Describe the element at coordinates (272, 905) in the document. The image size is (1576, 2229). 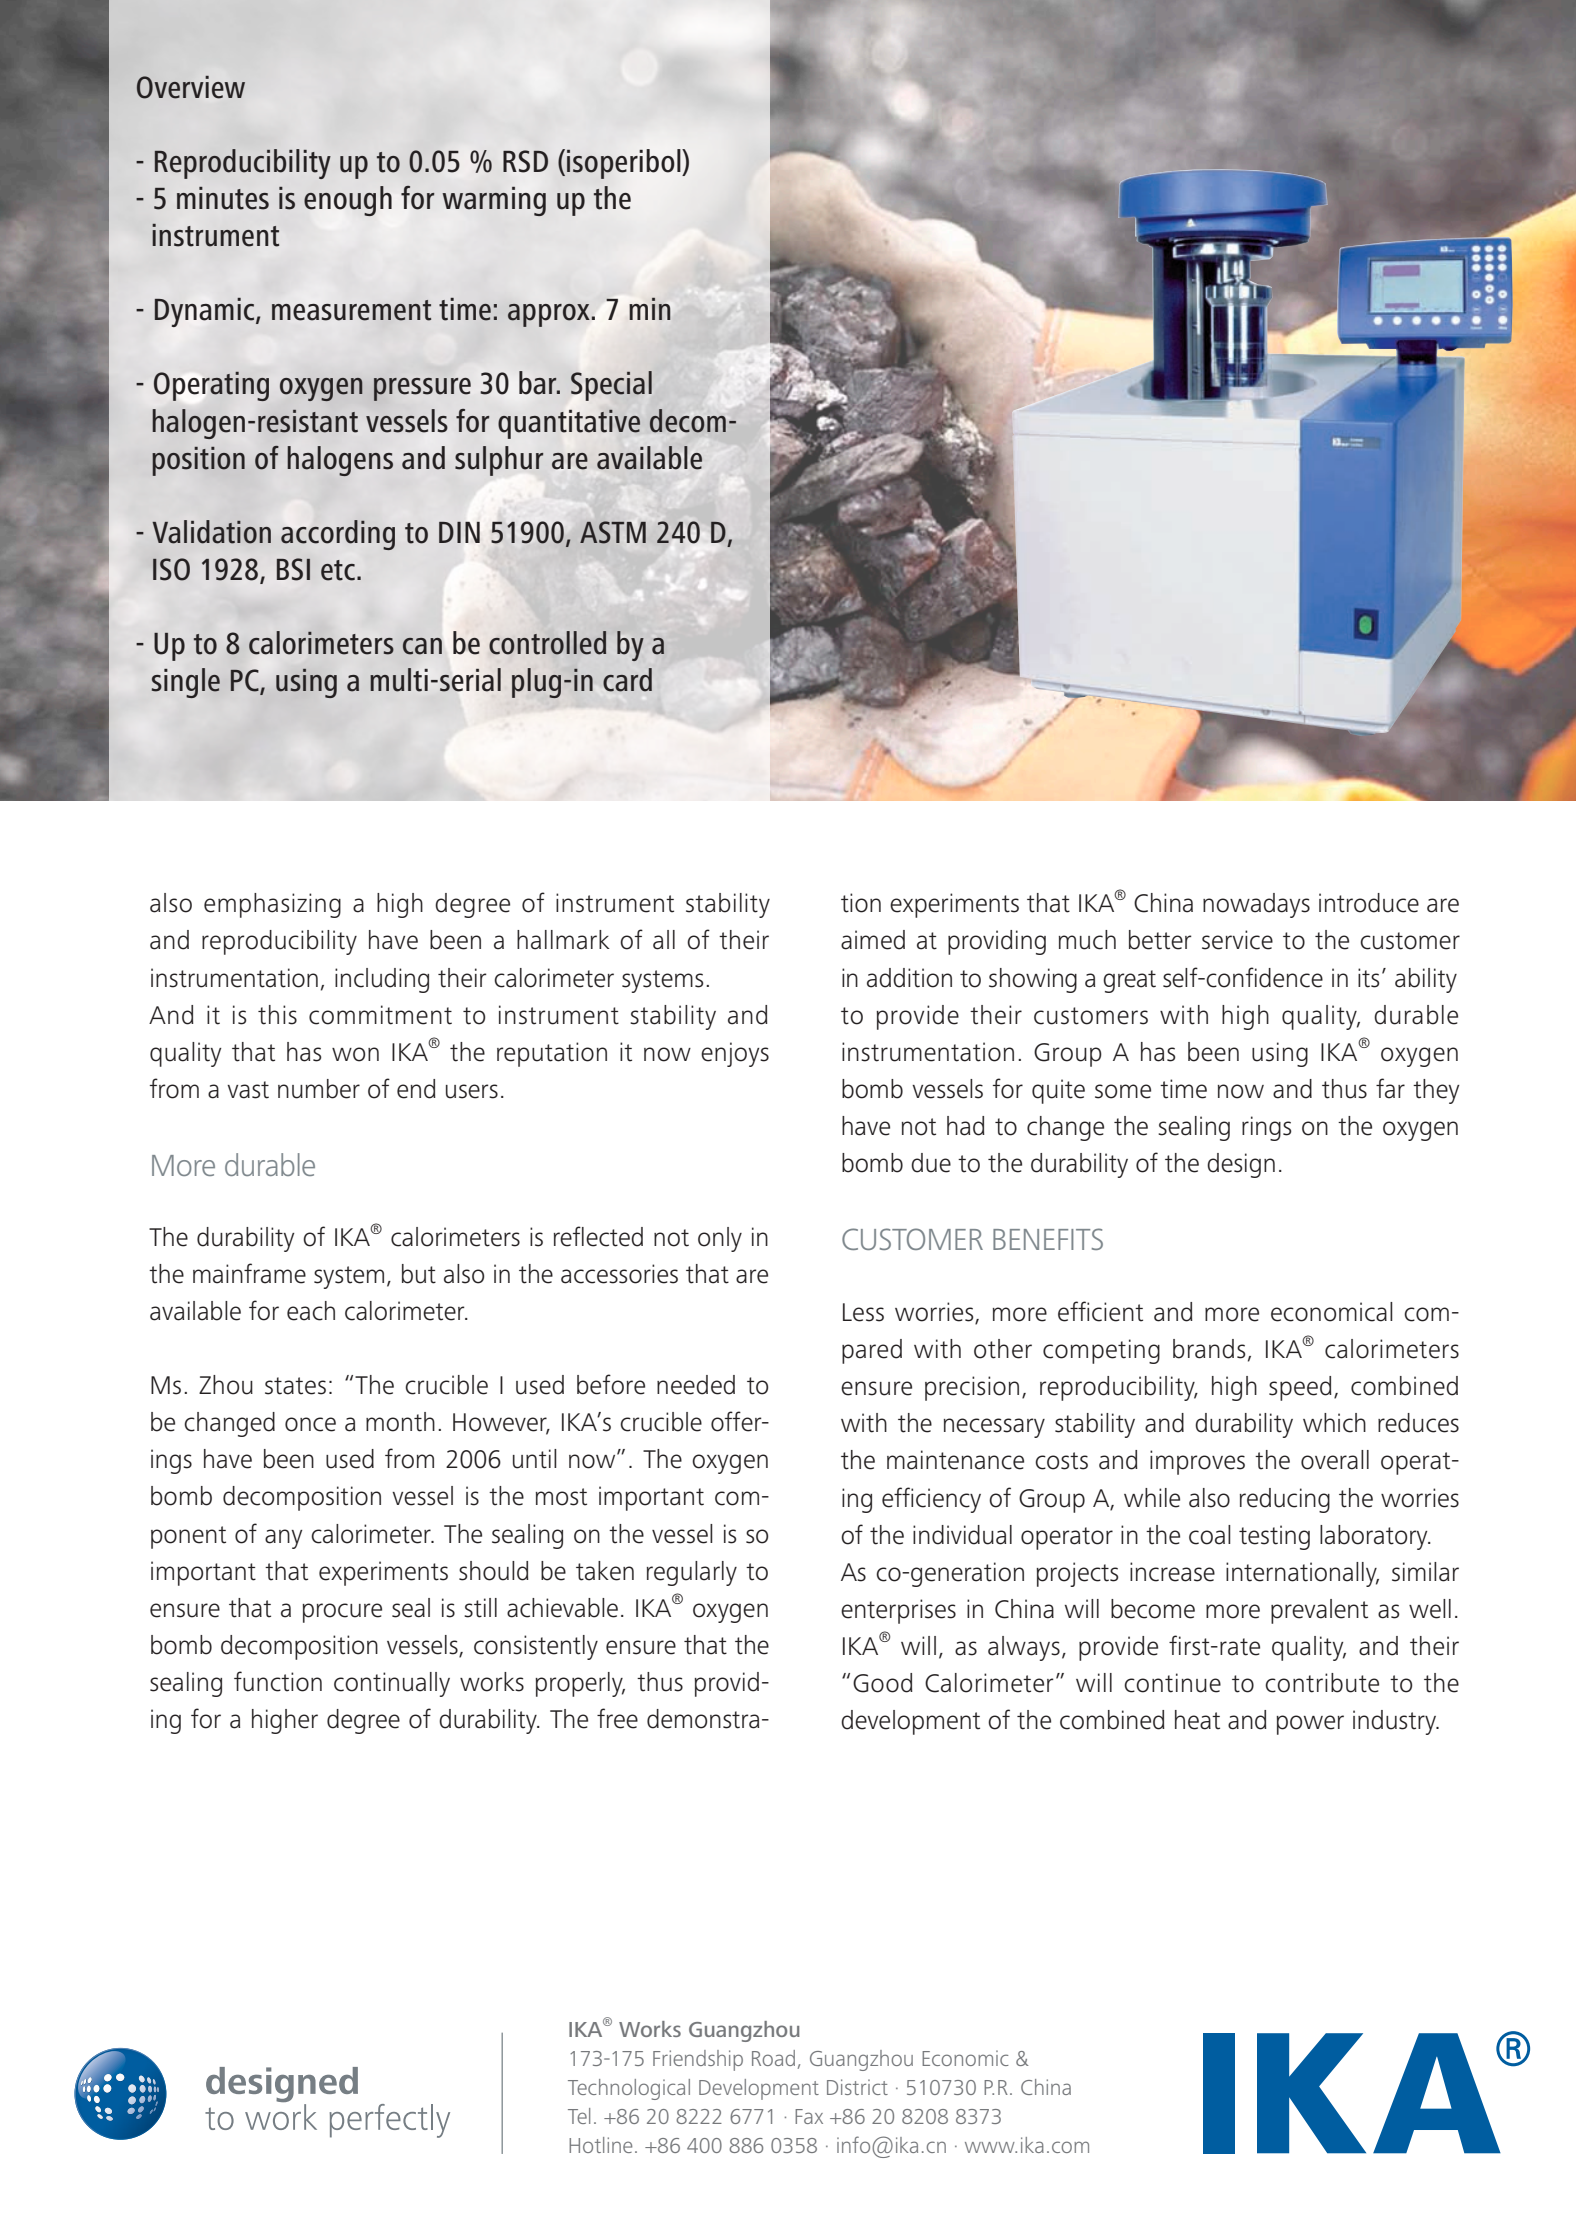
I see `emphasizing` at that location.
